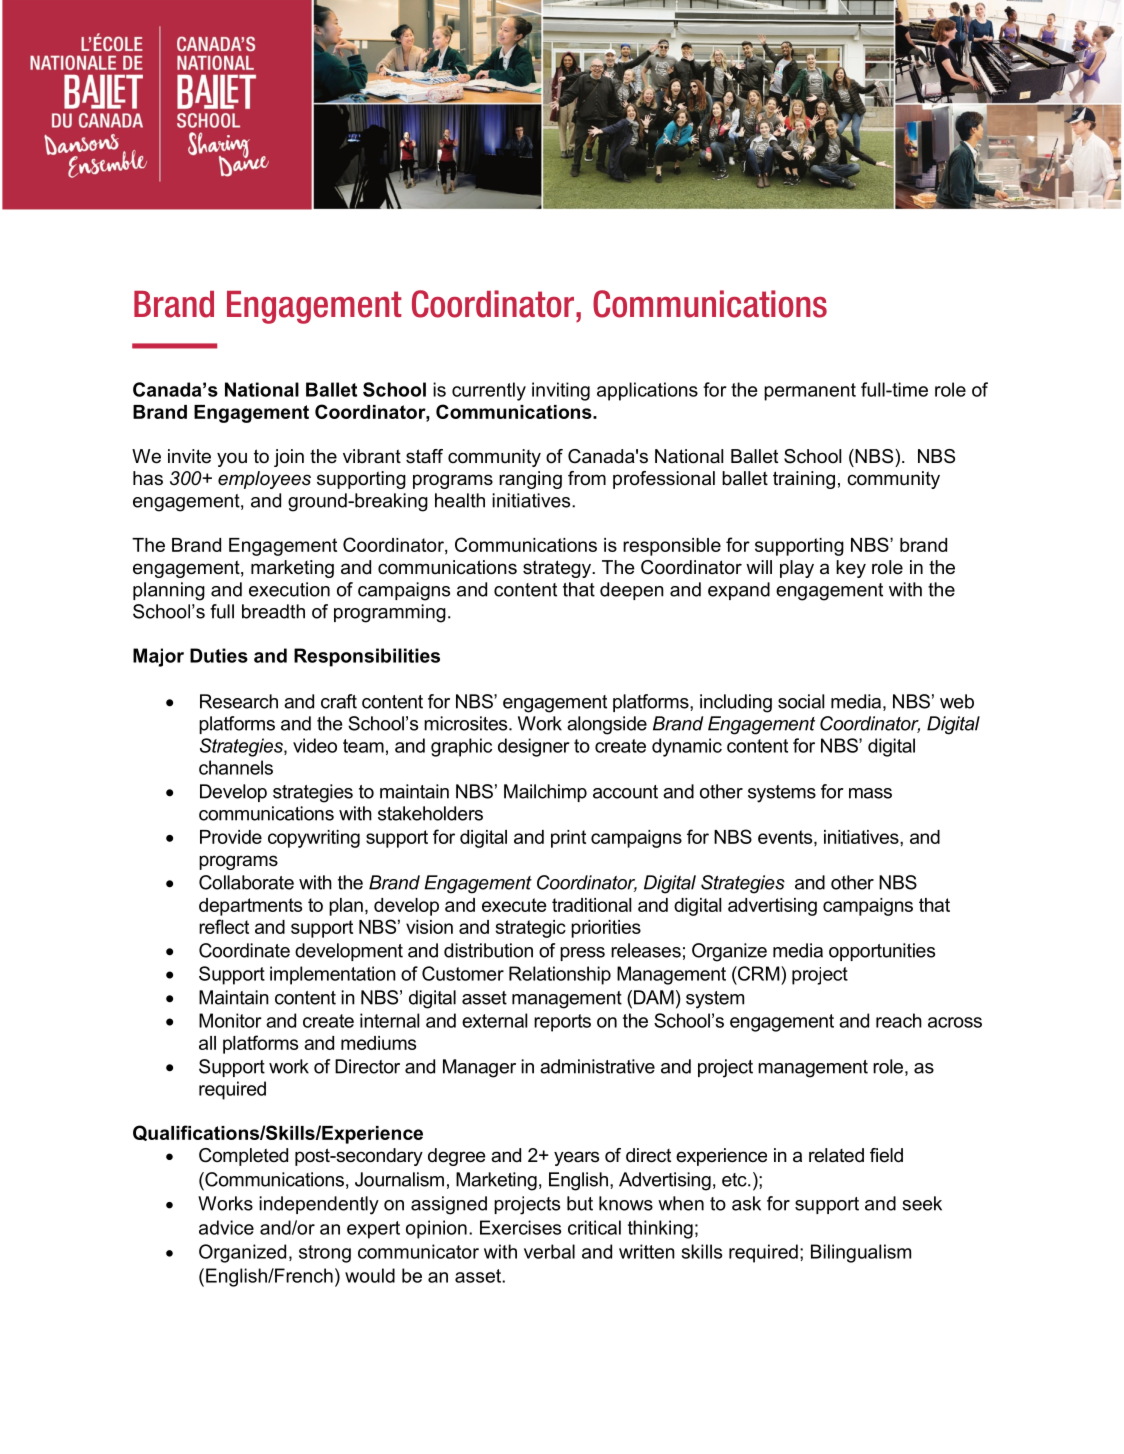 This image has width=1124, height=1454. I want to click on verbal, so click(549, 1251).
